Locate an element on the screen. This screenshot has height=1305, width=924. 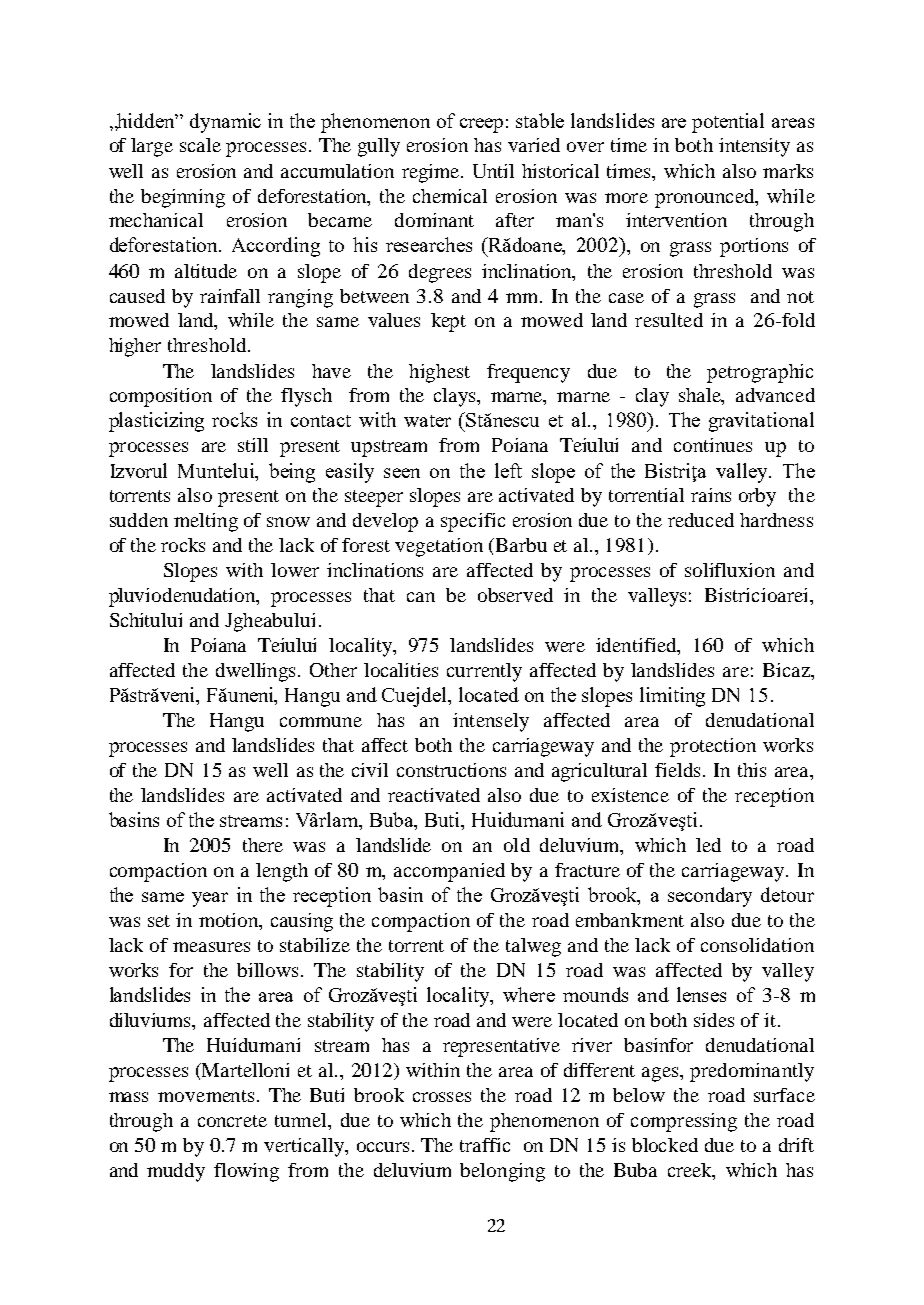
Other is located at coordinates (333, 670).
